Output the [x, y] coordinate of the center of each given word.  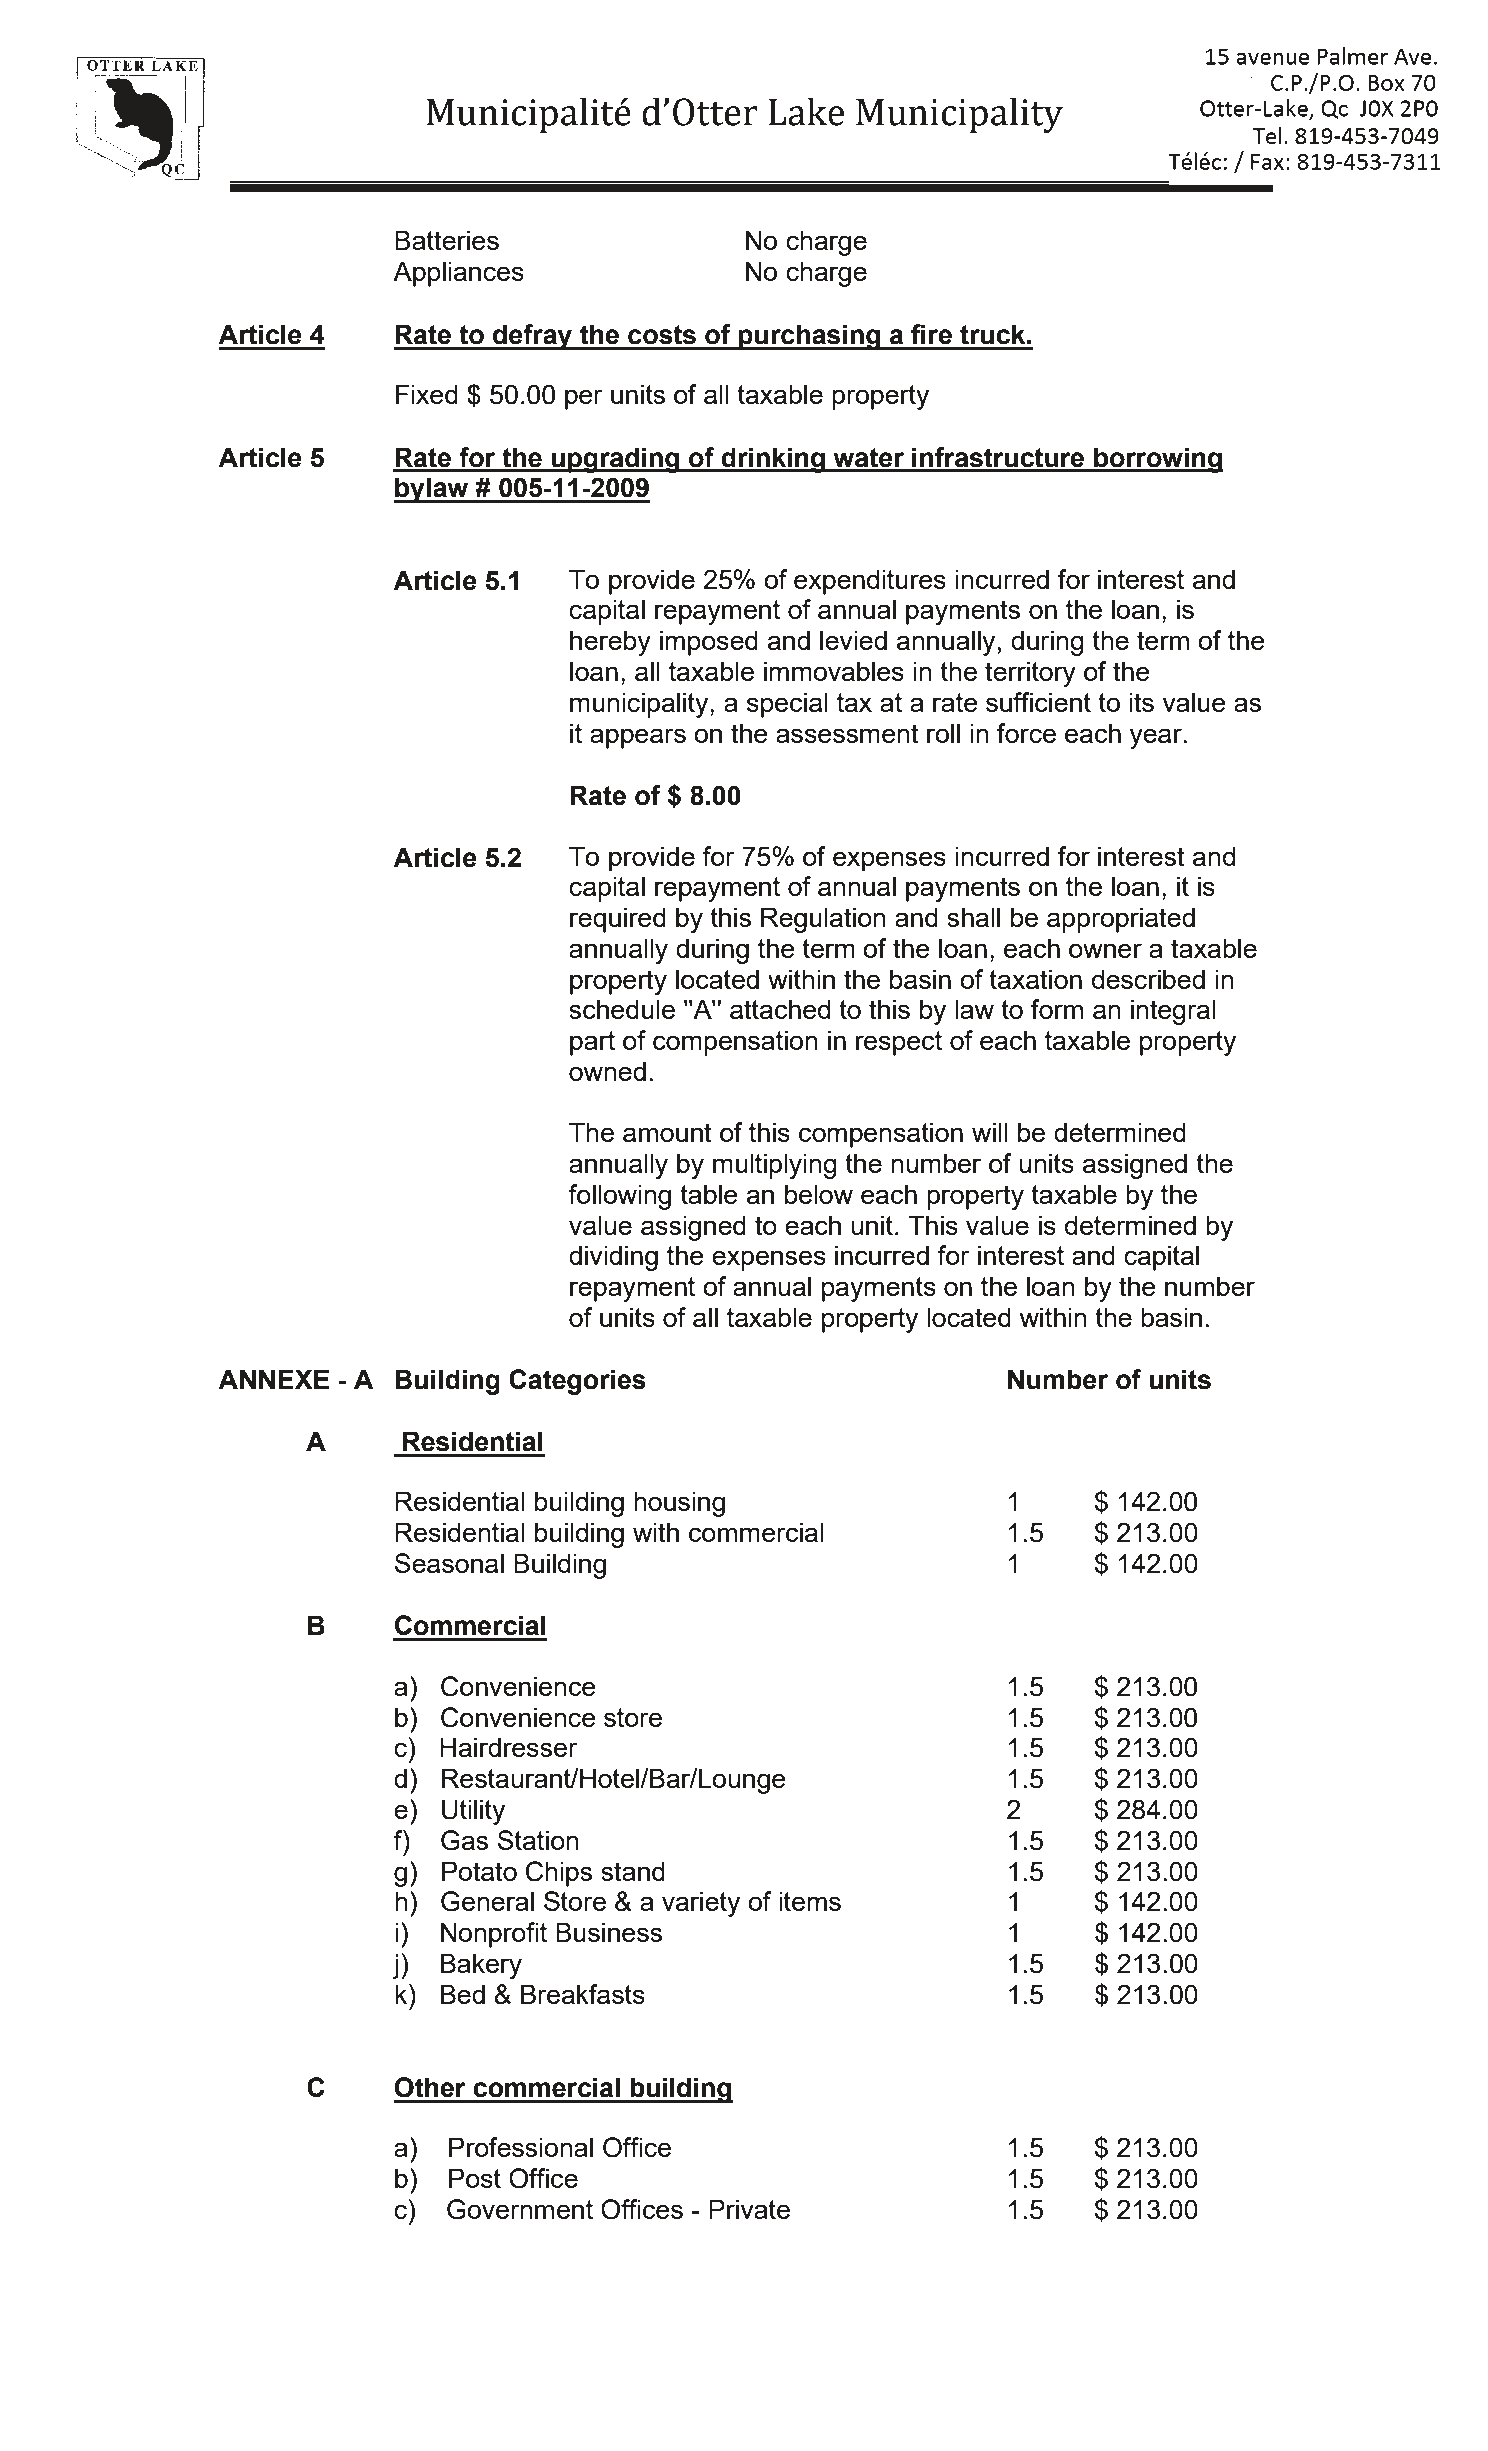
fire [931, 334]
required [618, 920]
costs [662, 335]
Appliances [458, 274]
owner [1105, 950]
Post [475, 2178]
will [990, 1132]
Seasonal [449, 1563]
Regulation [823, 920]
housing [679, 1504]
